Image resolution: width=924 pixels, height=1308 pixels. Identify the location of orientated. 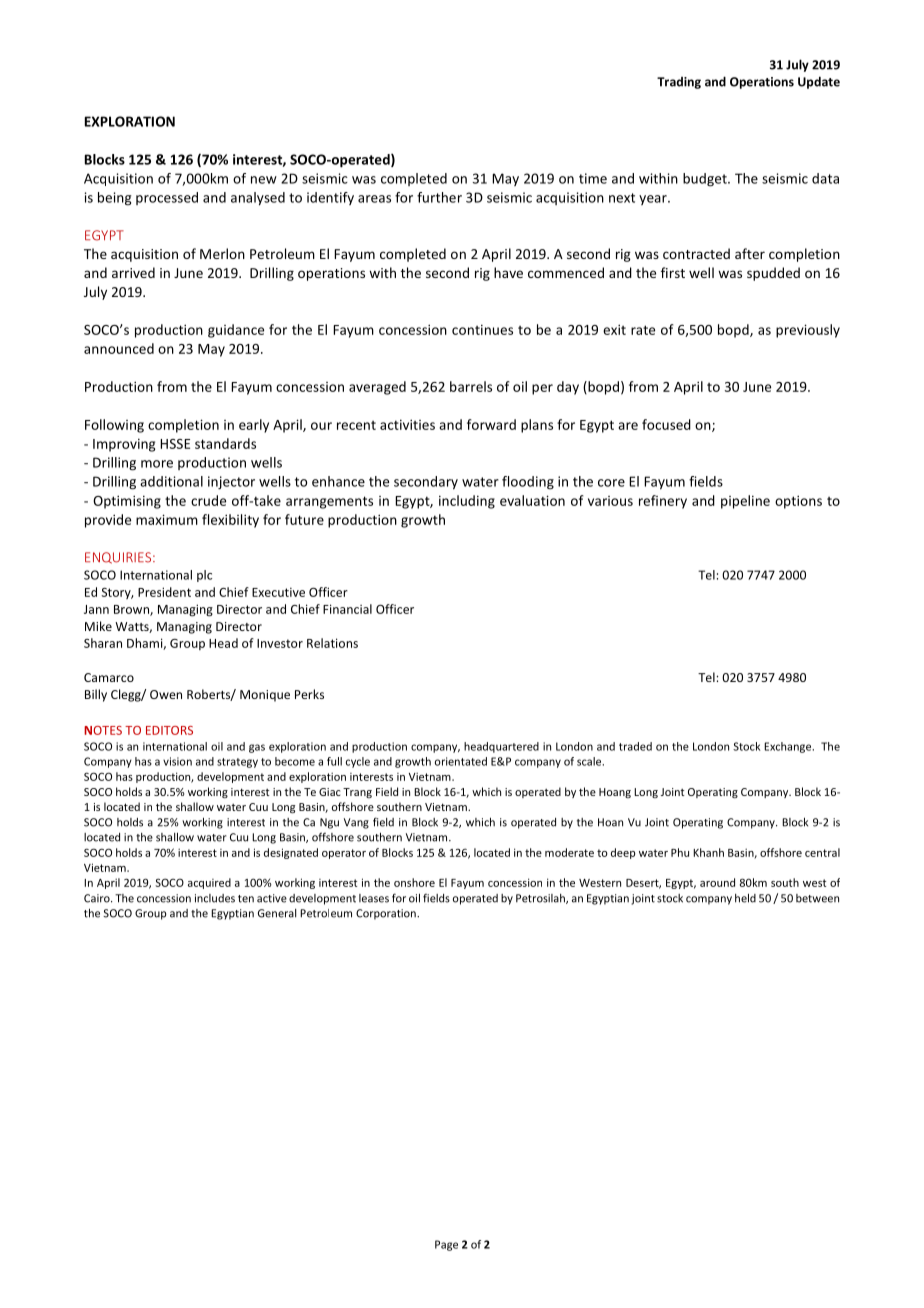
(461, 761).
